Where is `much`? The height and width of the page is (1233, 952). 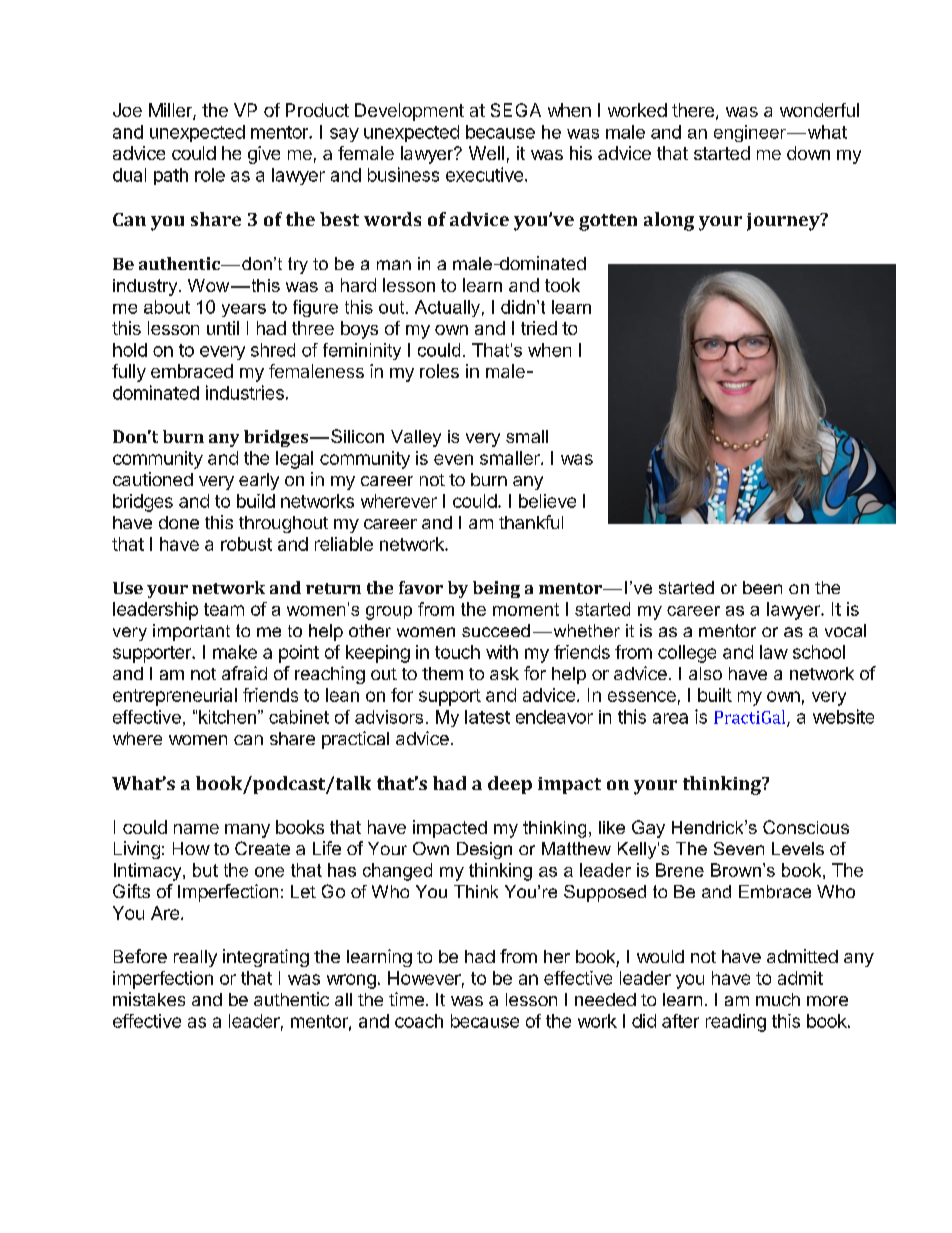
much is located at coordinates (778, 999).
